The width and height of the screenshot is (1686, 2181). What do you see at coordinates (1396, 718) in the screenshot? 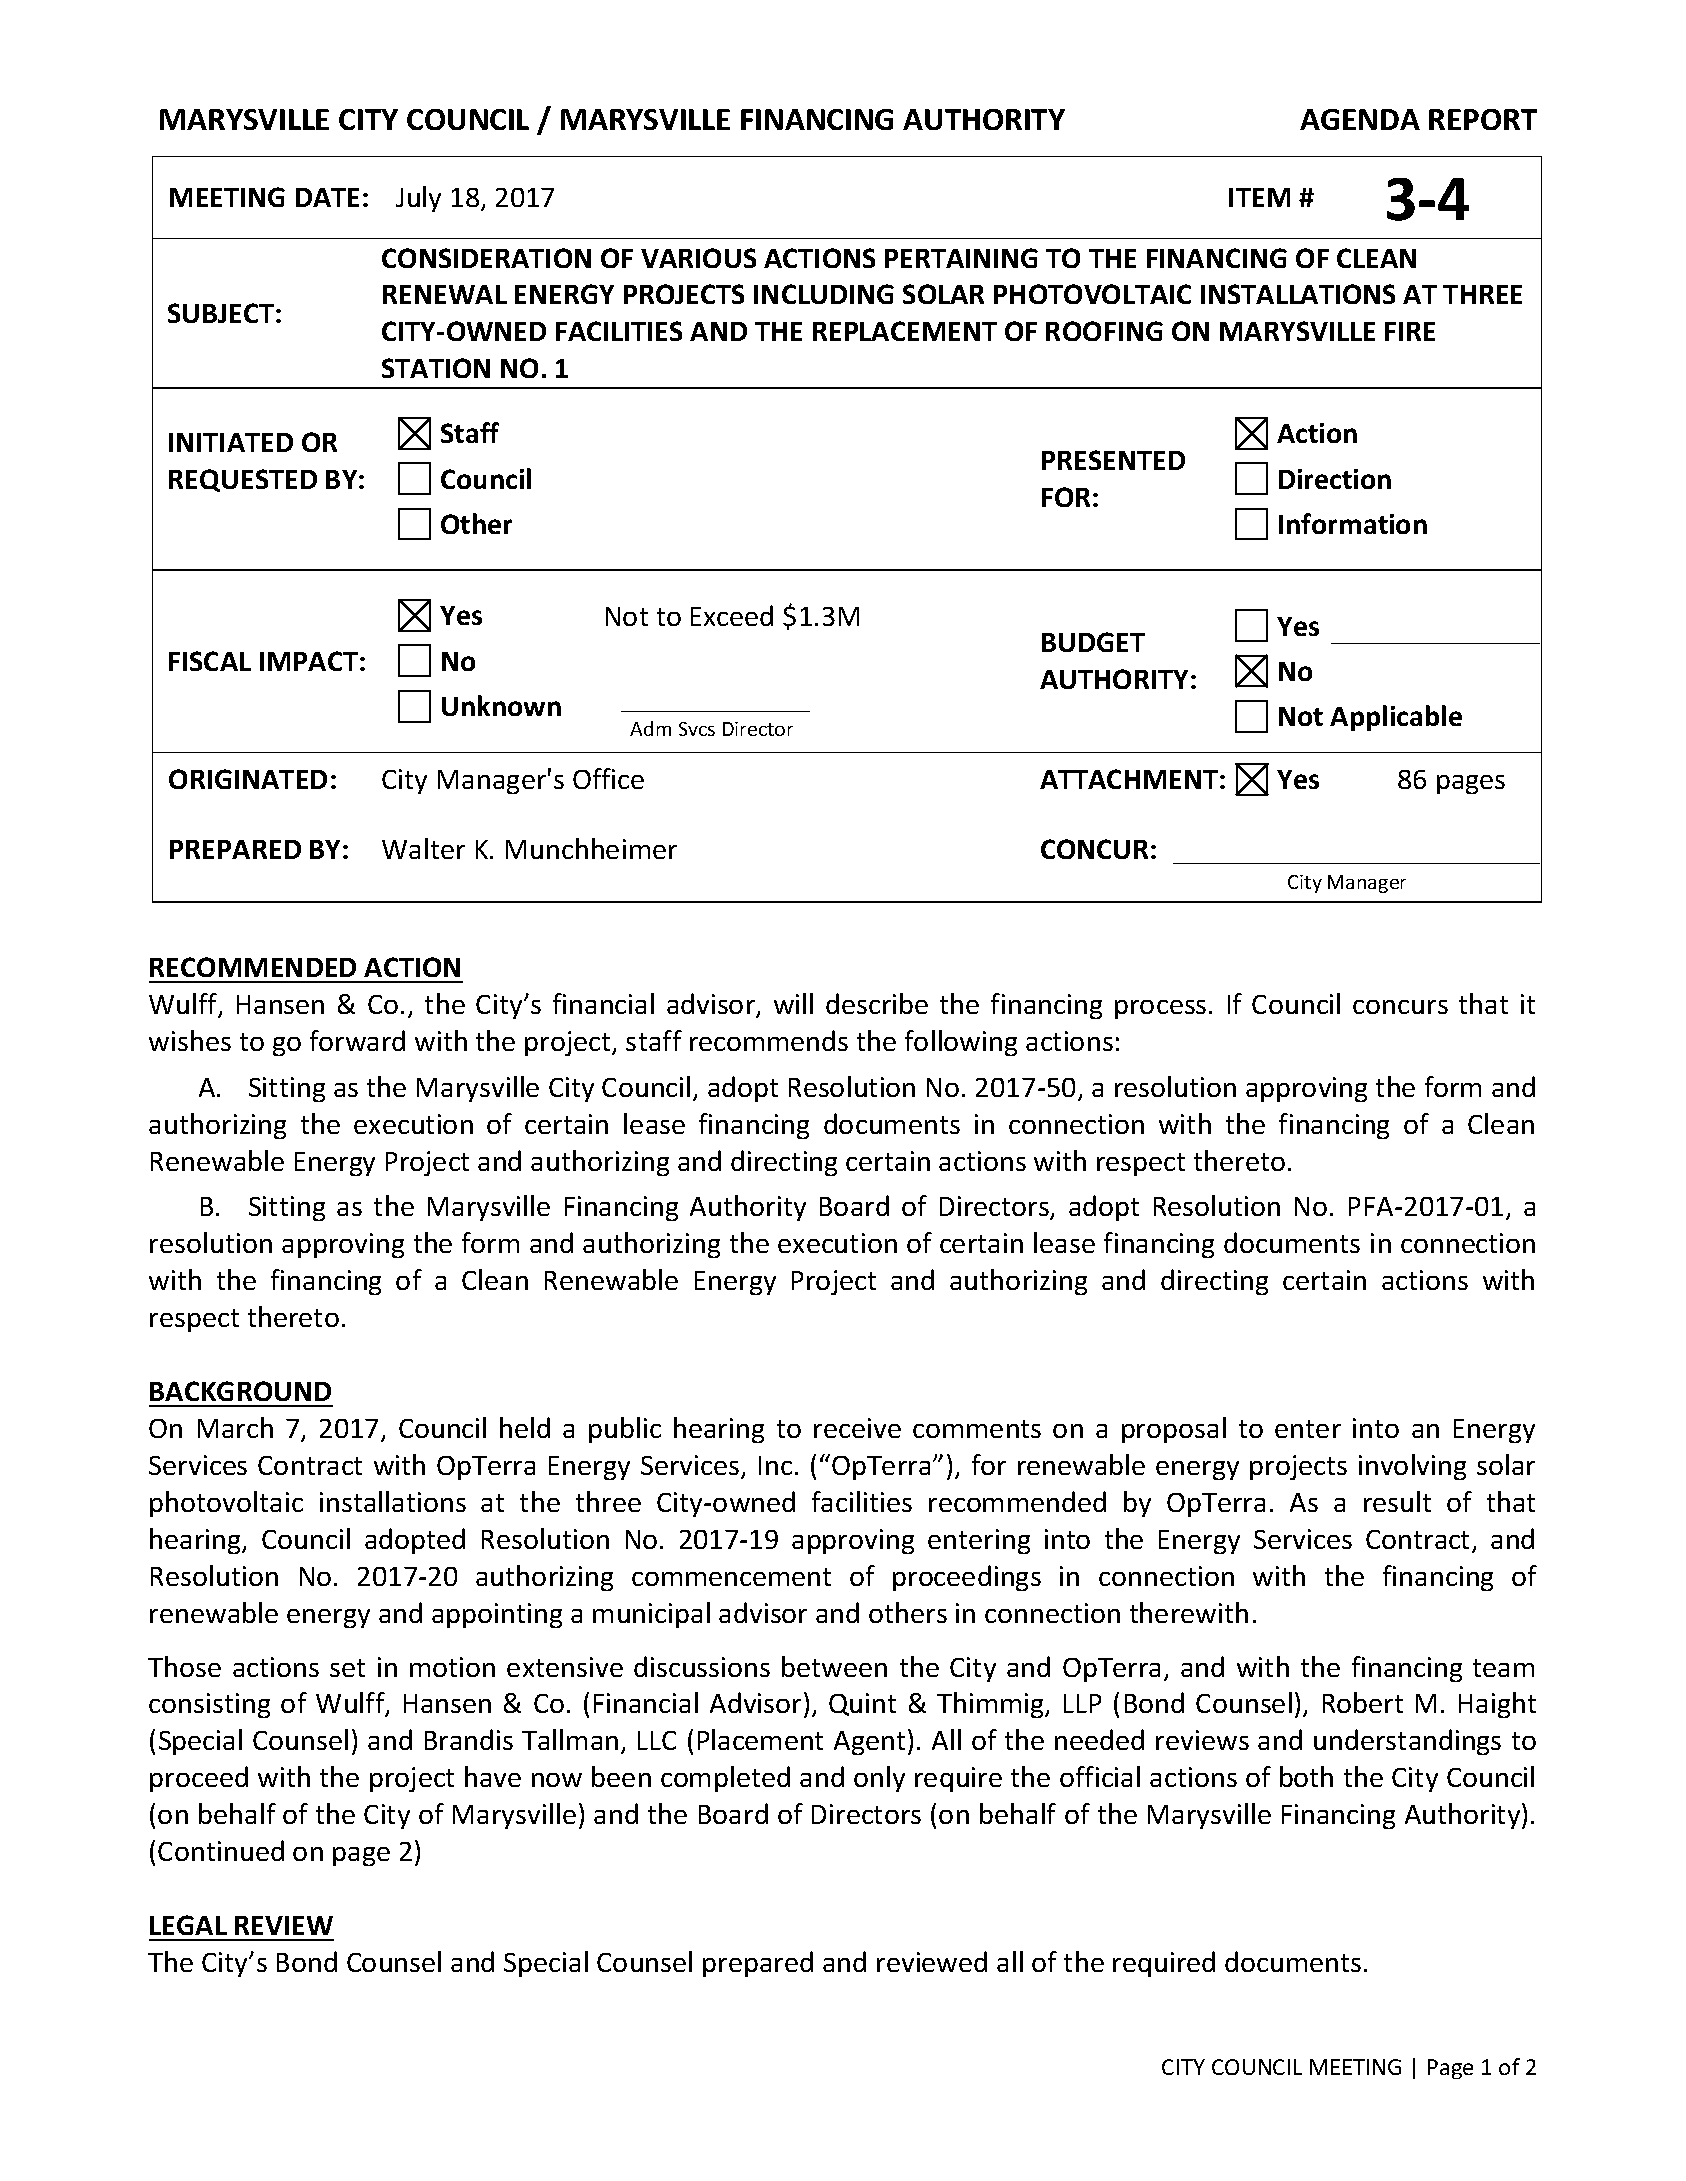
I see `Applicable` at bounding box center [1396, 718].
